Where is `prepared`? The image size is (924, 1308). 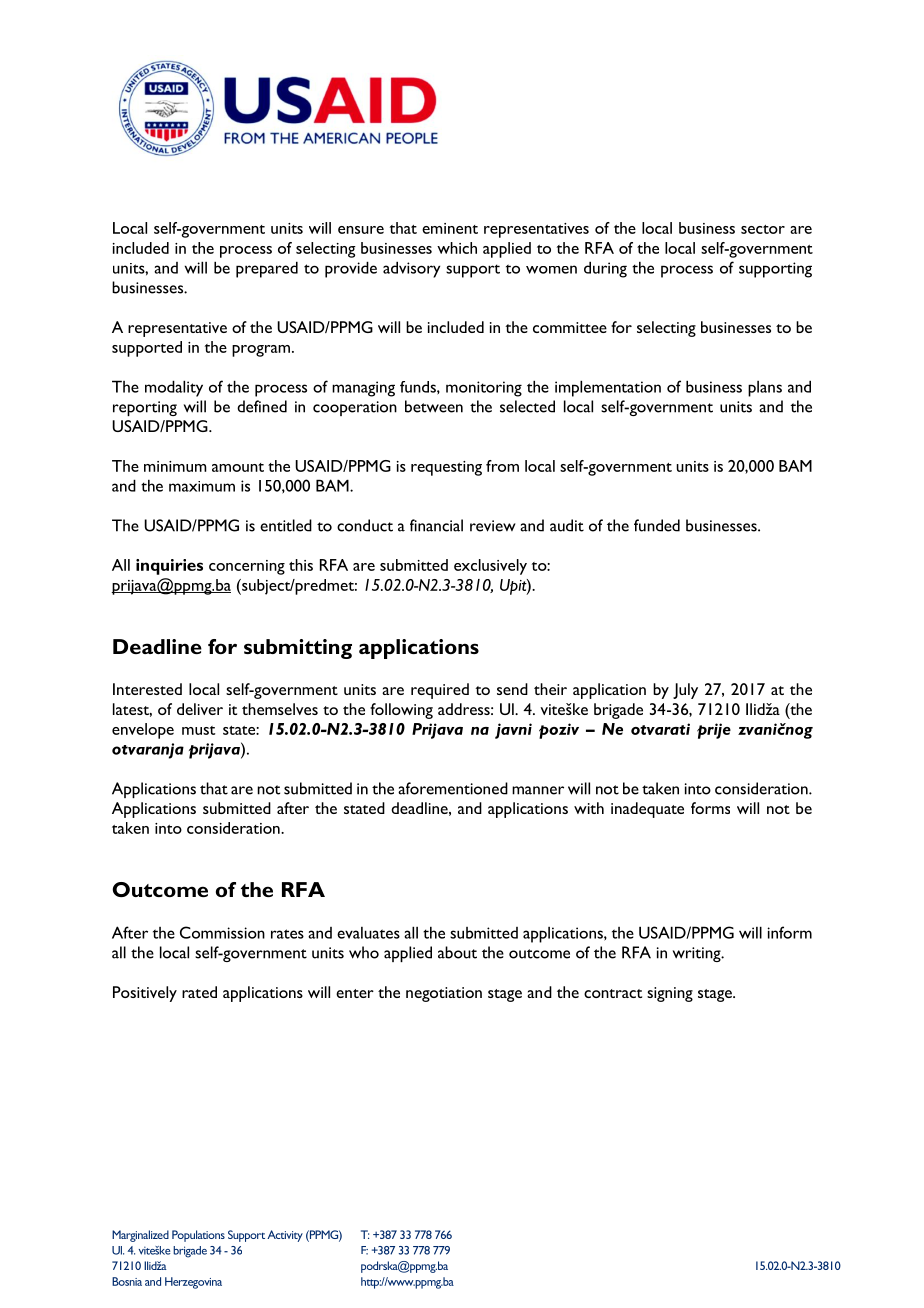
prepared is located at coordinates (267, 269).
